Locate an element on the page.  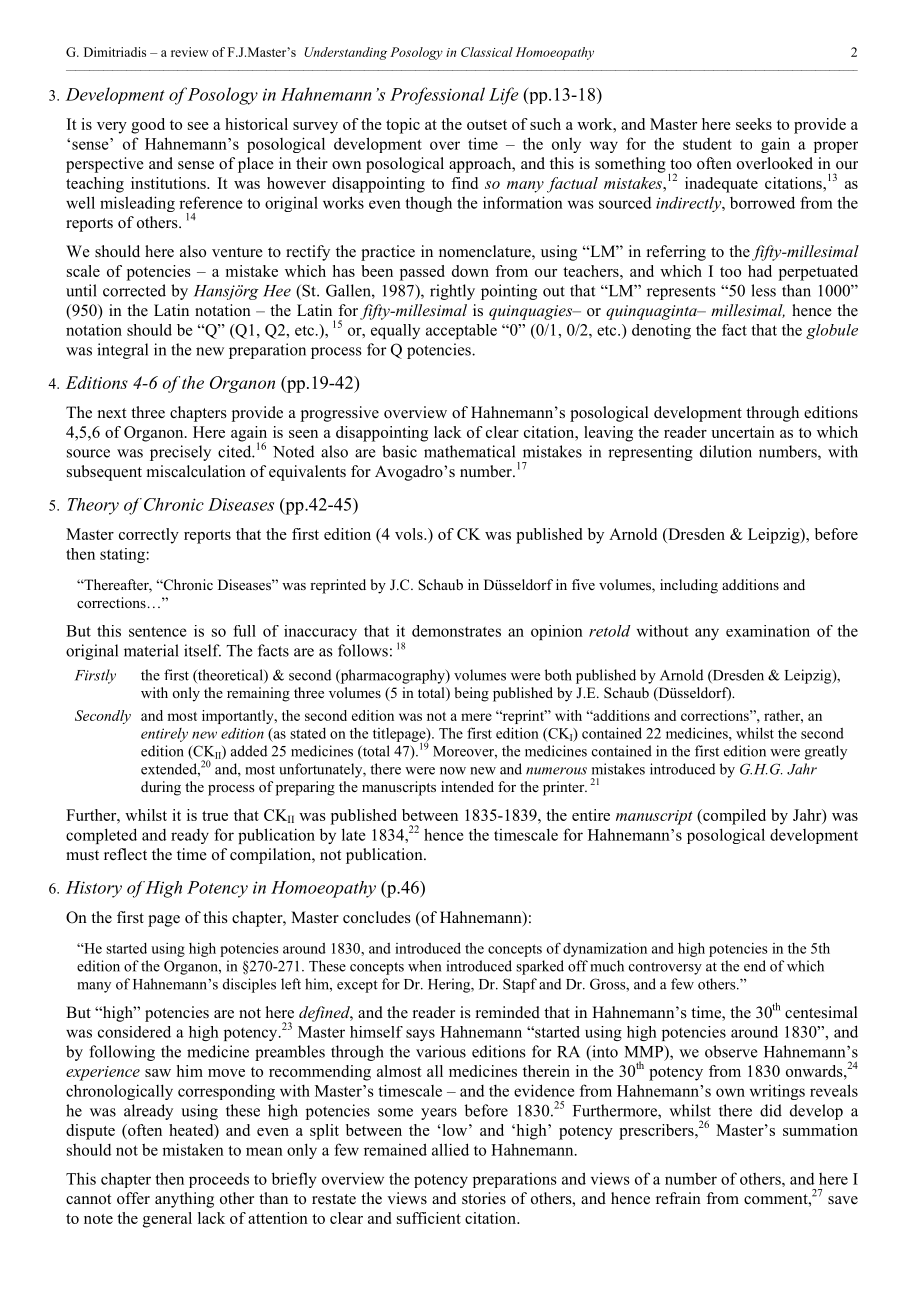
seeks is located at coordinates (754, 124).
